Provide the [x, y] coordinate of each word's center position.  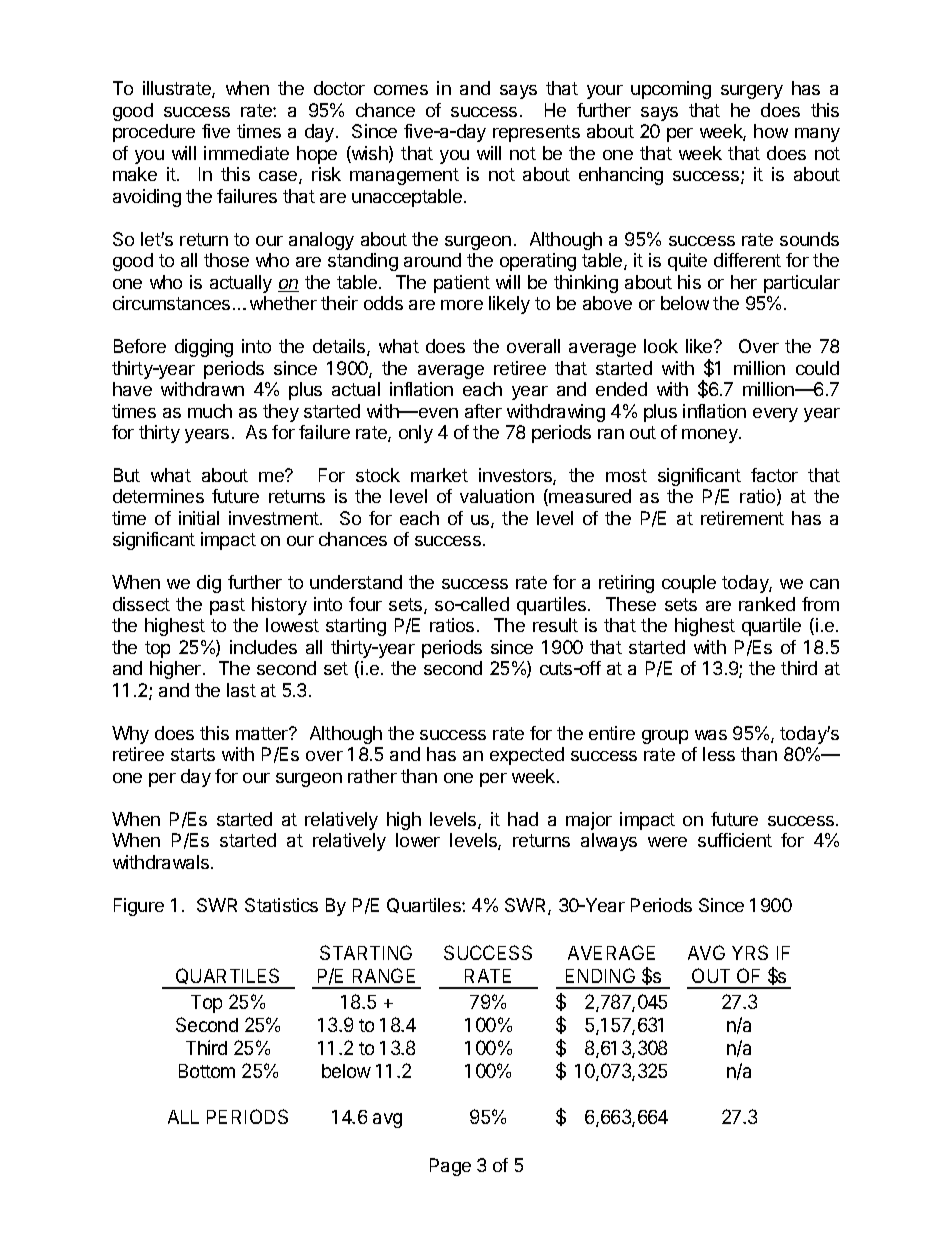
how [771, 131]
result [555, 625]
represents [536, 133]
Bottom [207, 1071]
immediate [246, 153]
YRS [750, 952]
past [227, 606]
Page [450, 1167]
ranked [767, 604]
